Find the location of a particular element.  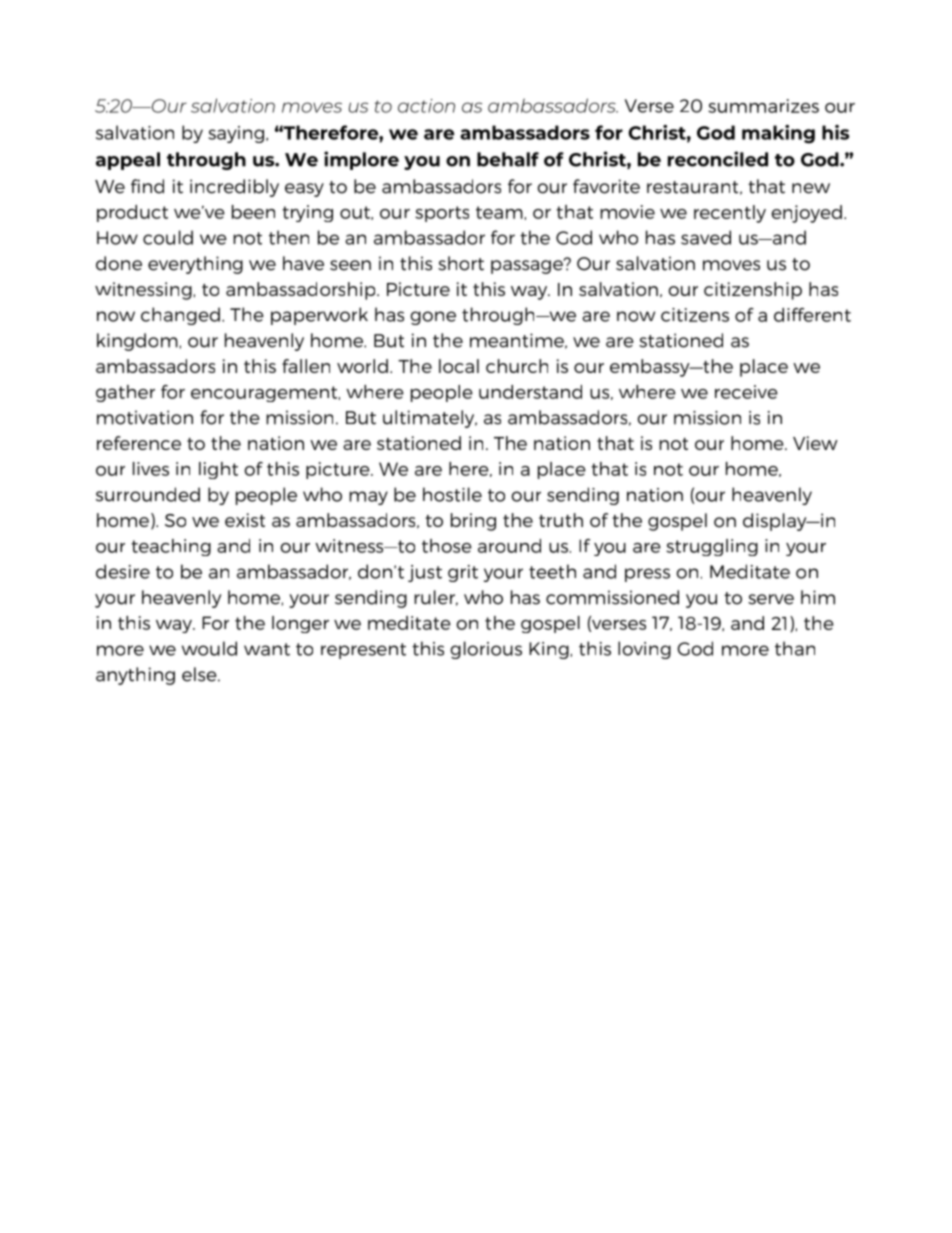

everything is located at coordinates (195, 265).
